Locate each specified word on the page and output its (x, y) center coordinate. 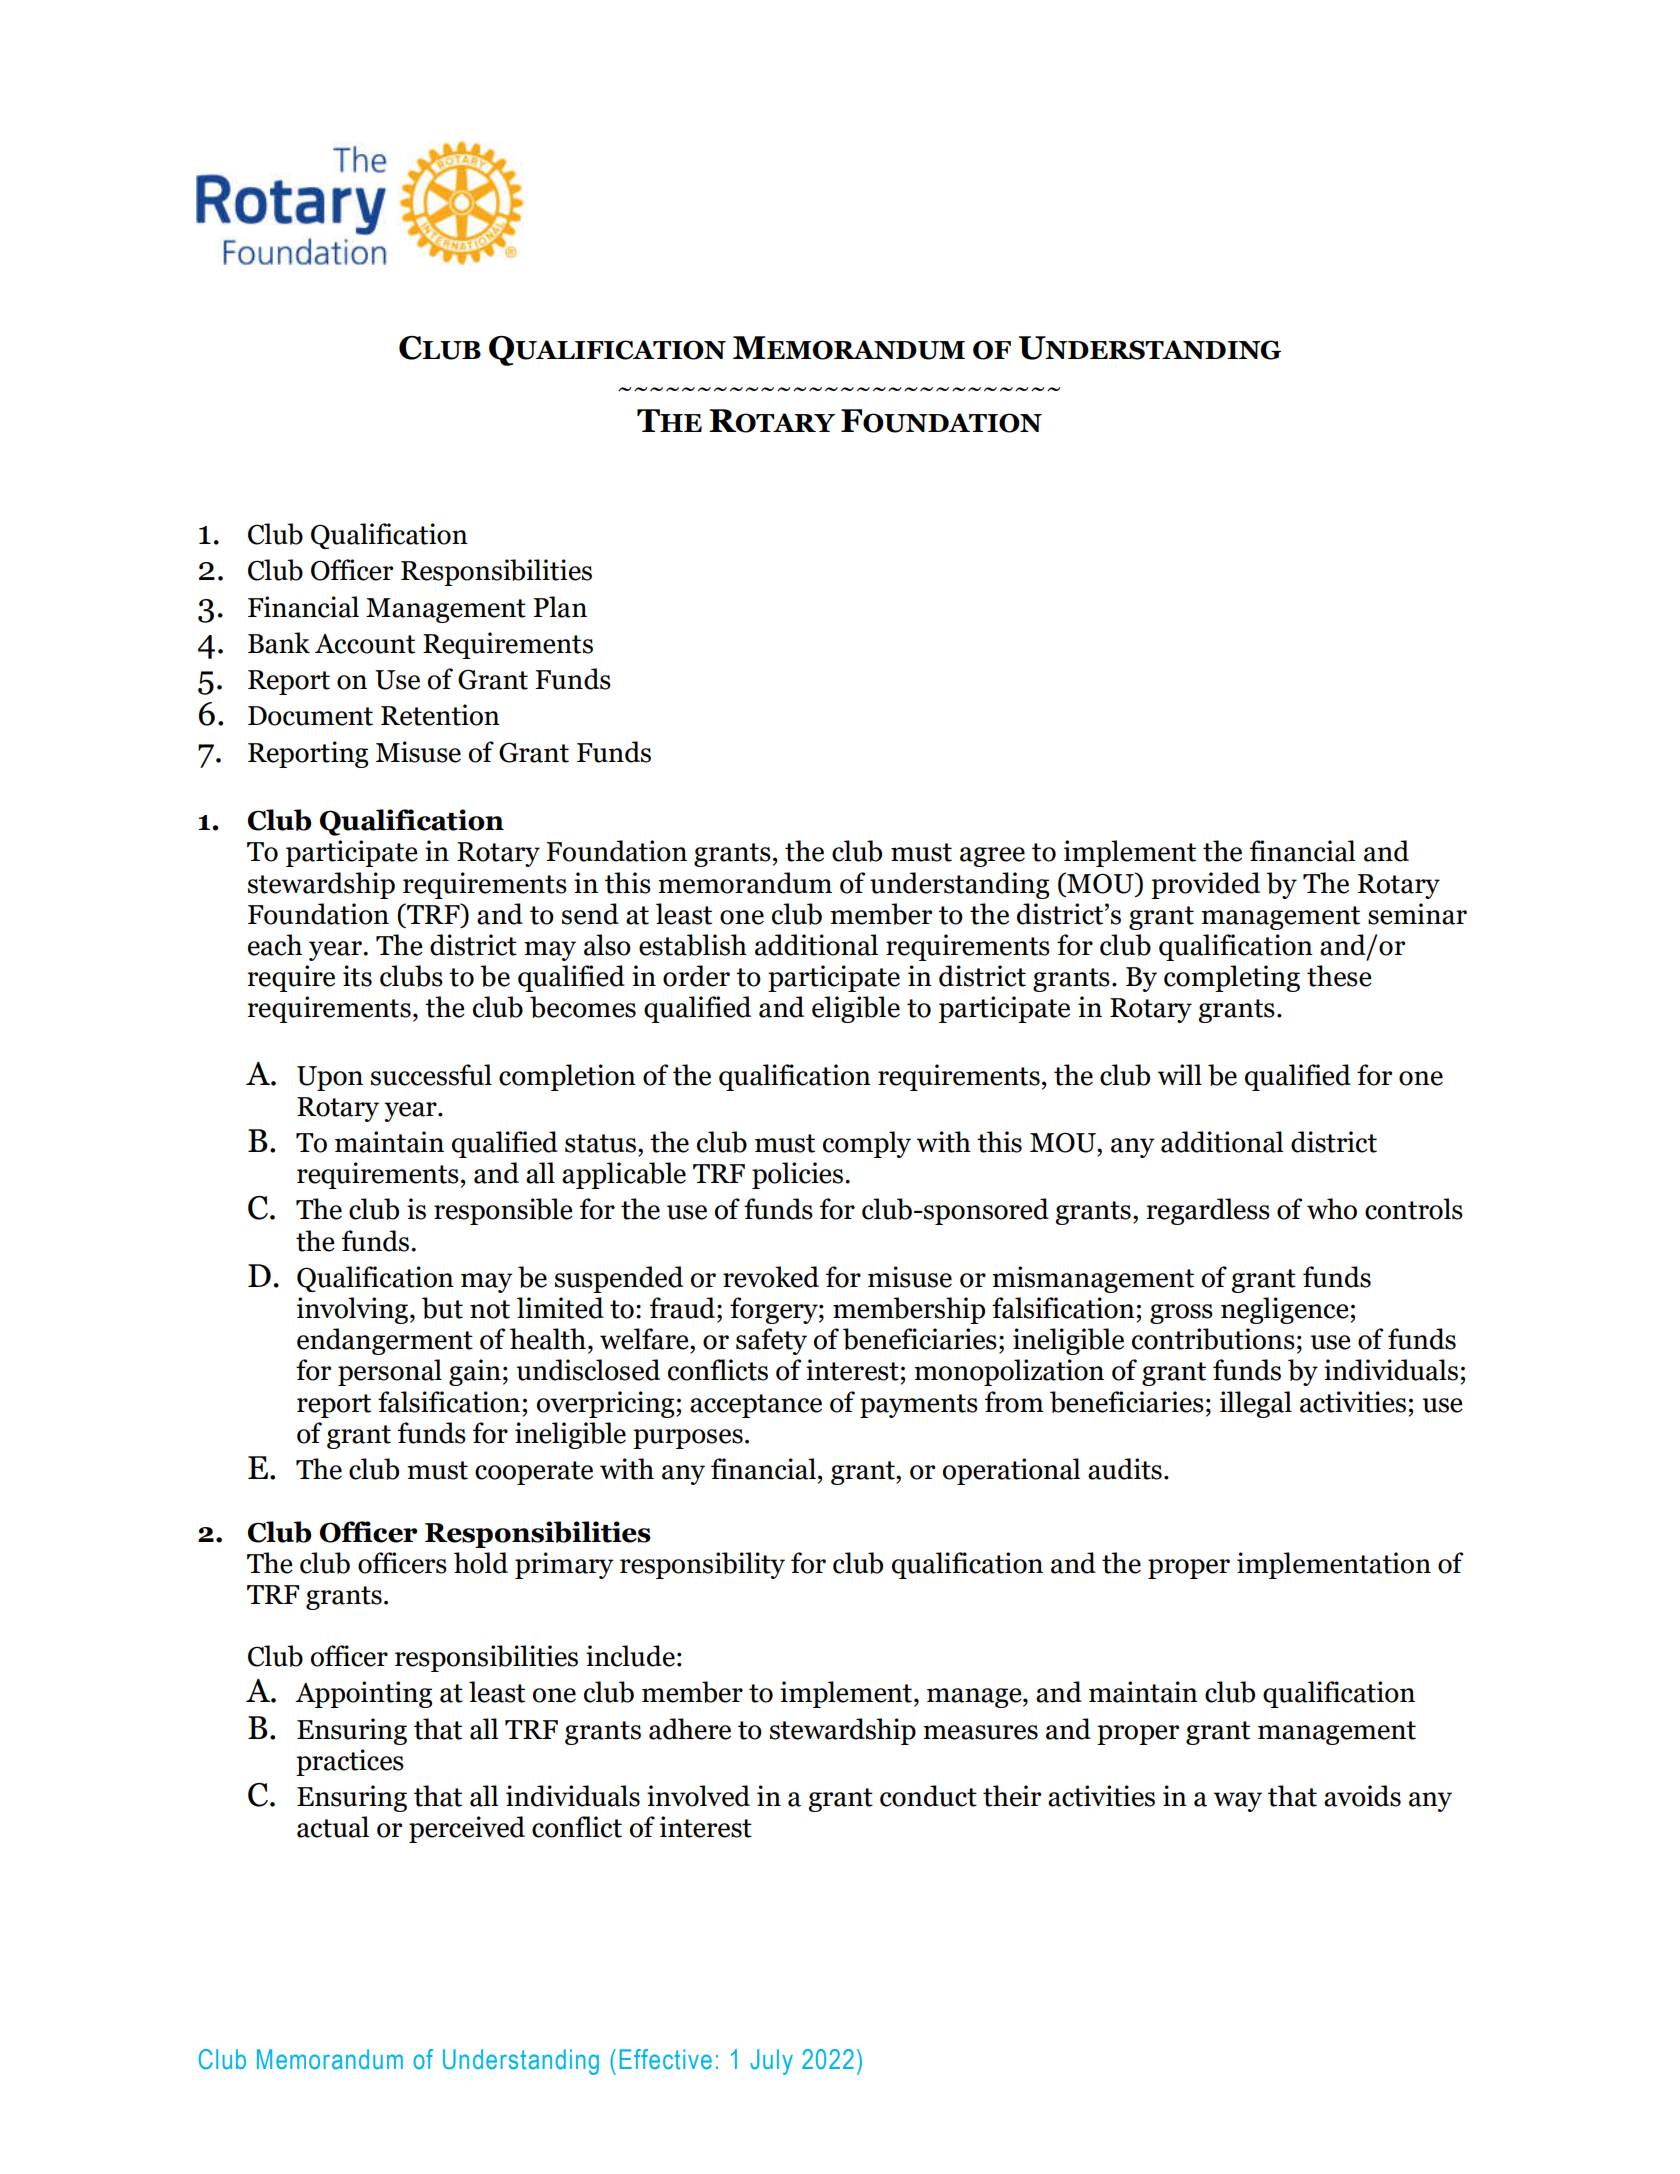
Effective (666, 2059)
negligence (1285, 1310)
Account (365, 644)
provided (1205, 885)
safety (771, 1341)
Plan (560, 607)
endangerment (385, 1341)
